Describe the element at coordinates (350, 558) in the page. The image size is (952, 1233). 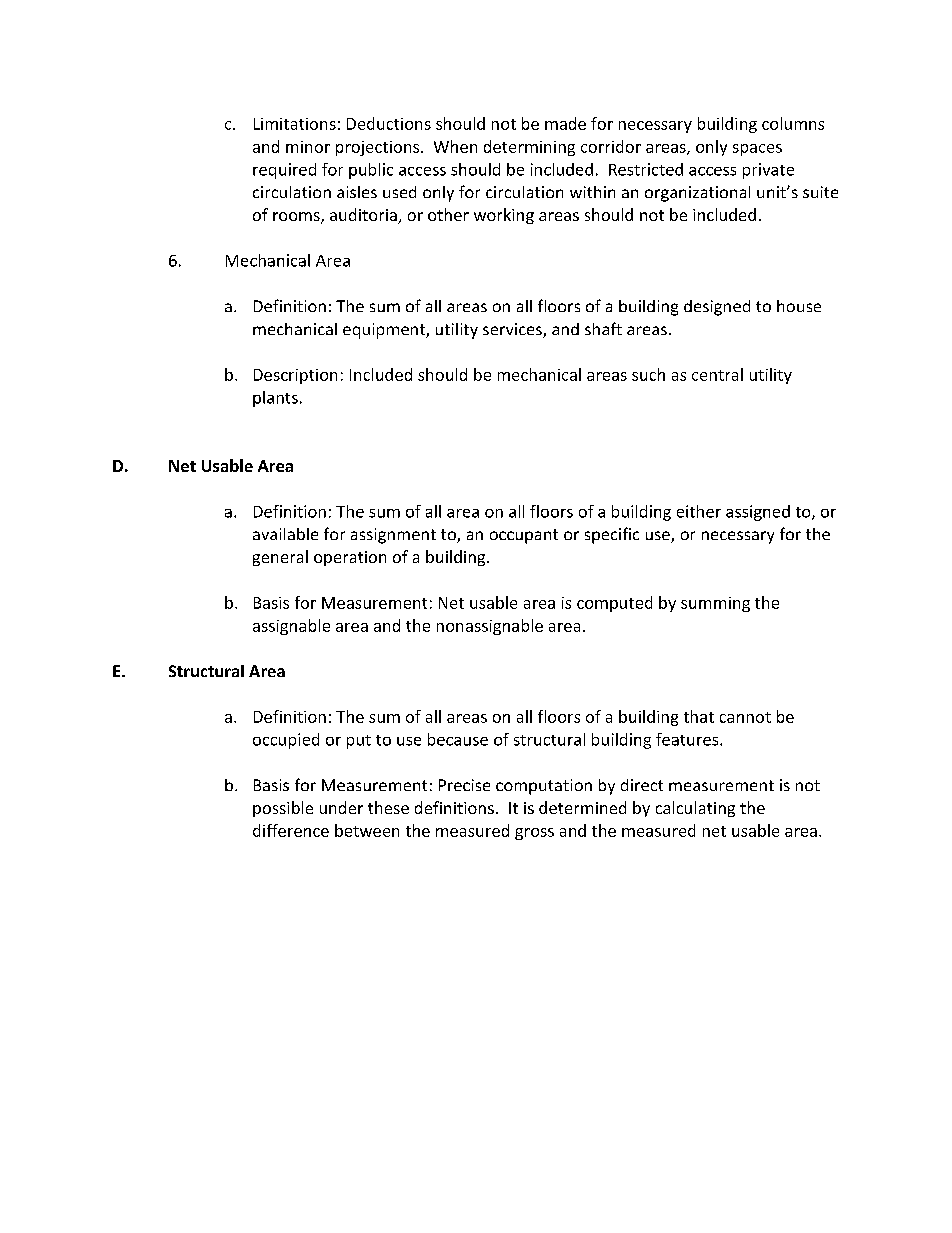
I see `operation` at that location.
